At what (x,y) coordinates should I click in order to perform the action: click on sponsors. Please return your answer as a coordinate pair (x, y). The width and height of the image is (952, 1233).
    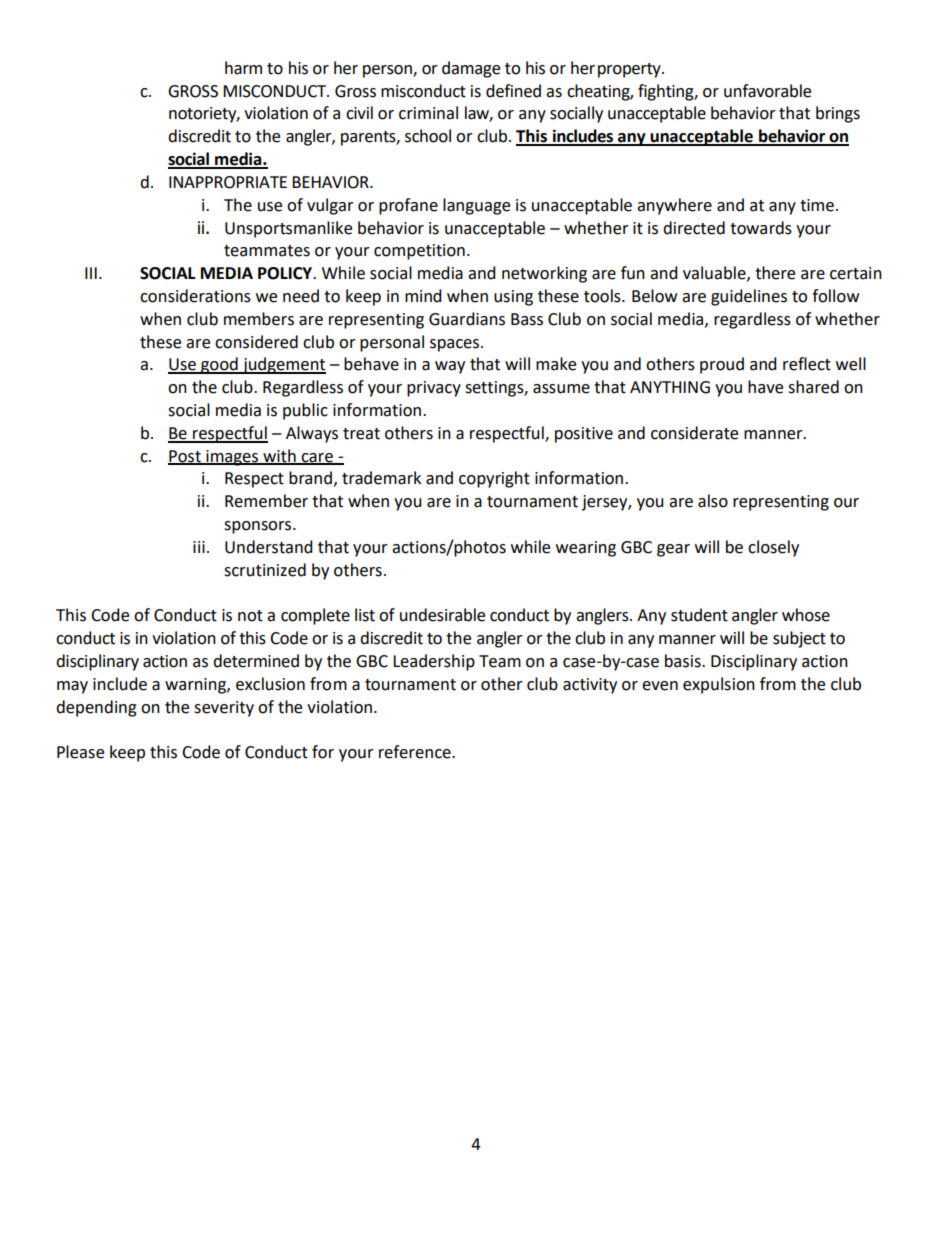
    Looking at the image, I should click on (259, 527).
